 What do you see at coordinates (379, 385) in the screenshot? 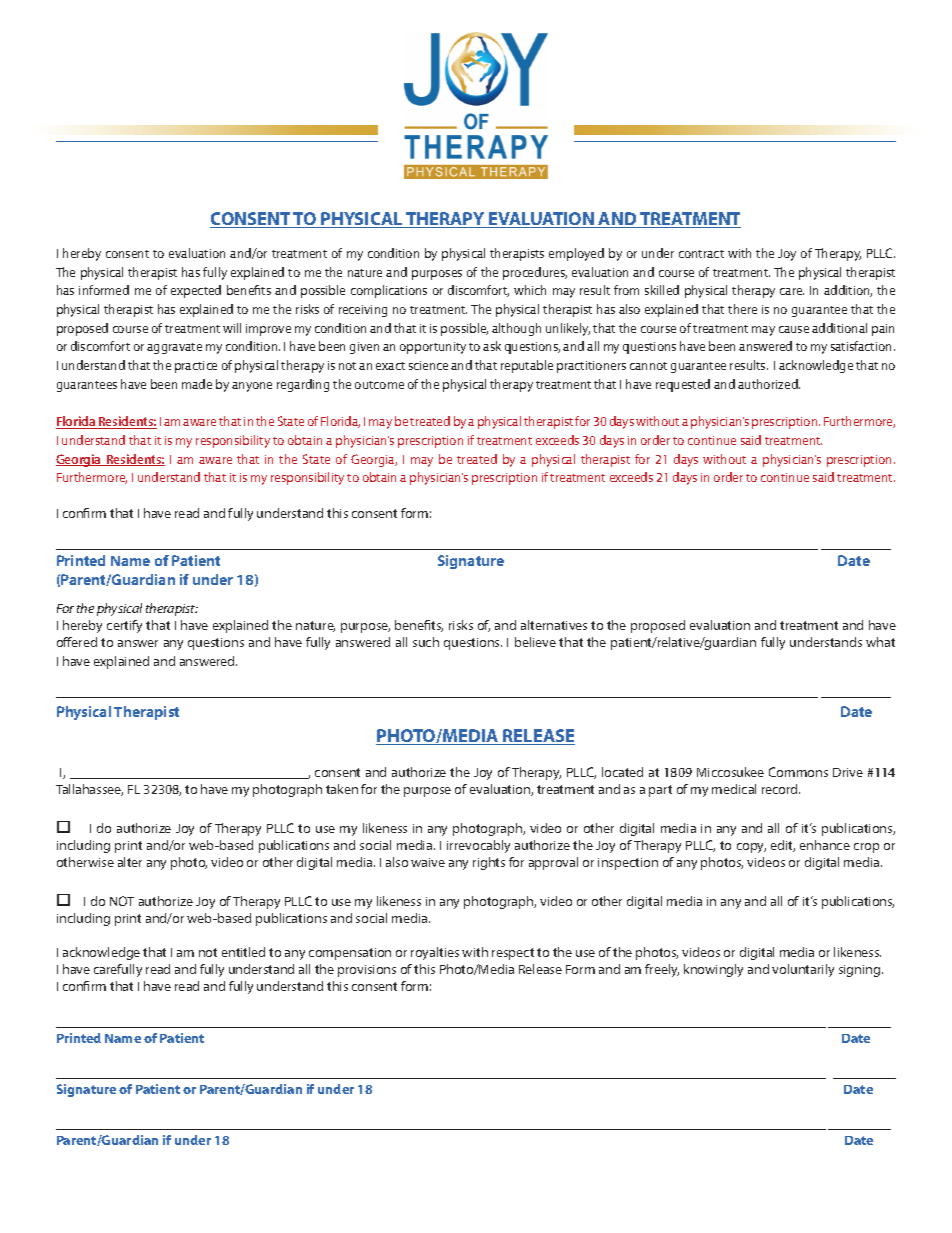
I see `outcome` at bounding box center [379, 385].
